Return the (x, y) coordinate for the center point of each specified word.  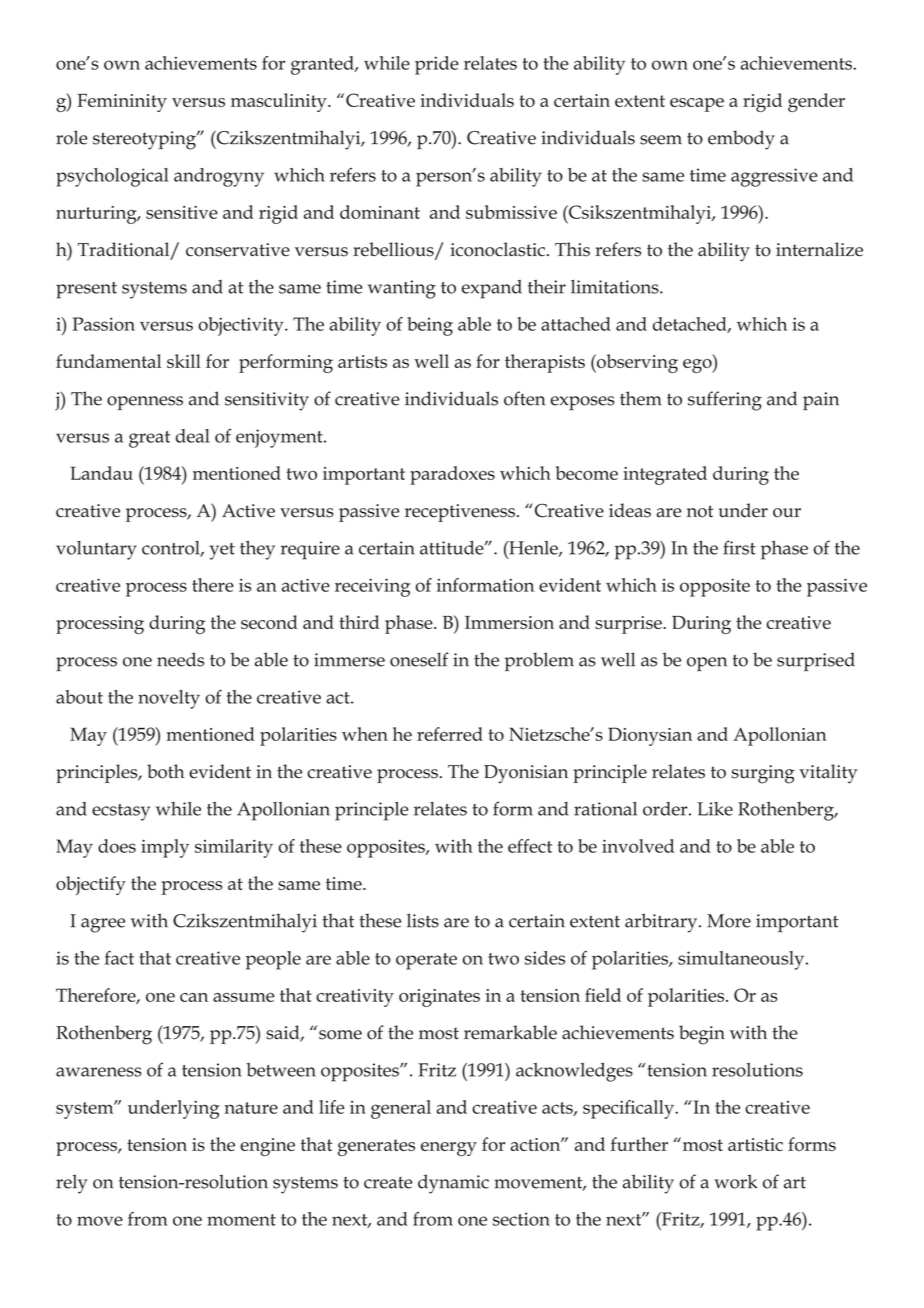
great (149, 439)
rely (72, 1184)
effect (530, 846)
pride (437, 65)
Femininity (122, 102)
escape (697, 105)
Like (715, 809)
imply (165, 848)
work (736, 1181)
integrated (665, 475)
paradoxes (452, 475)
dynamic (453, 1184)
